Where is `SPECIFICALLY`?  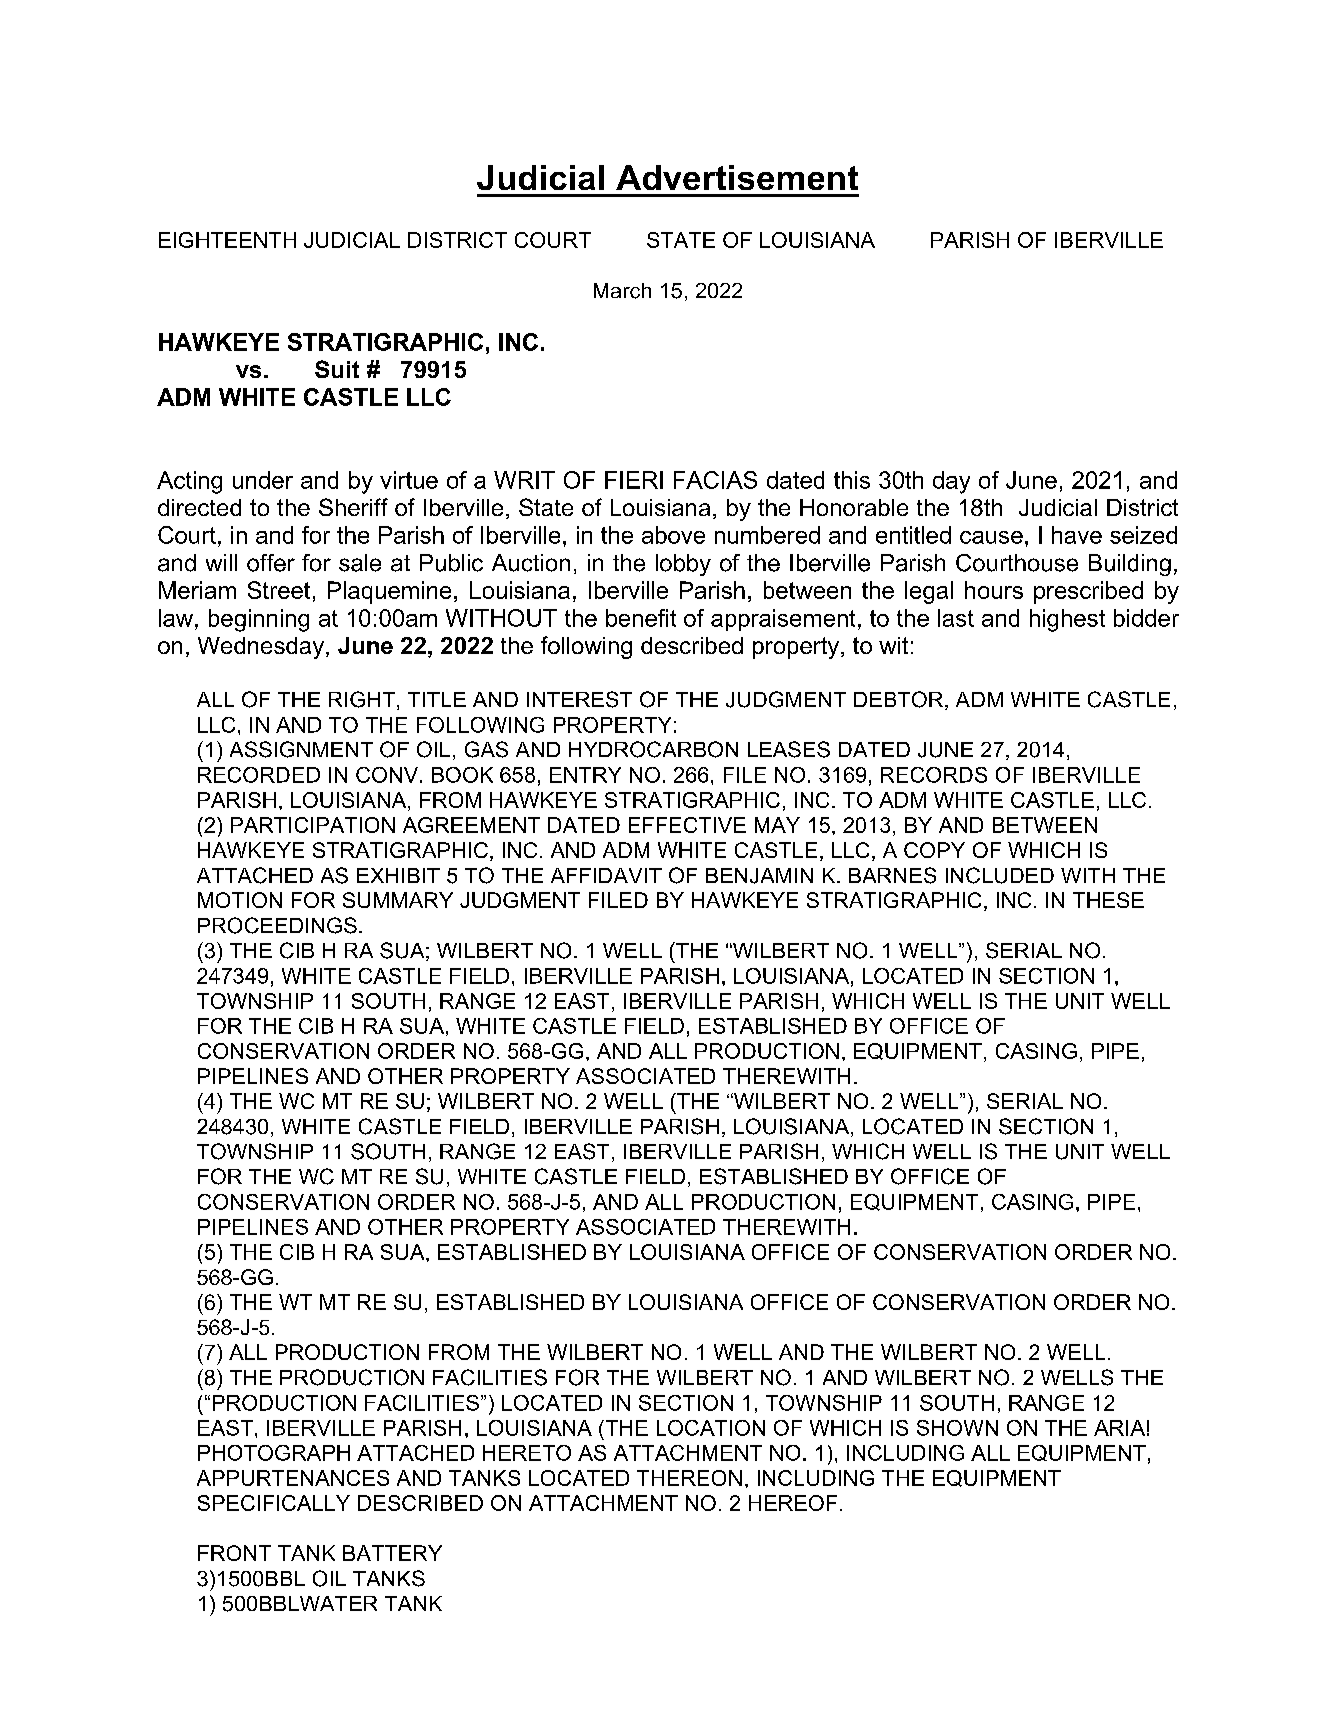 SPECIFICALLY is located at coordinates (274, 1503).
